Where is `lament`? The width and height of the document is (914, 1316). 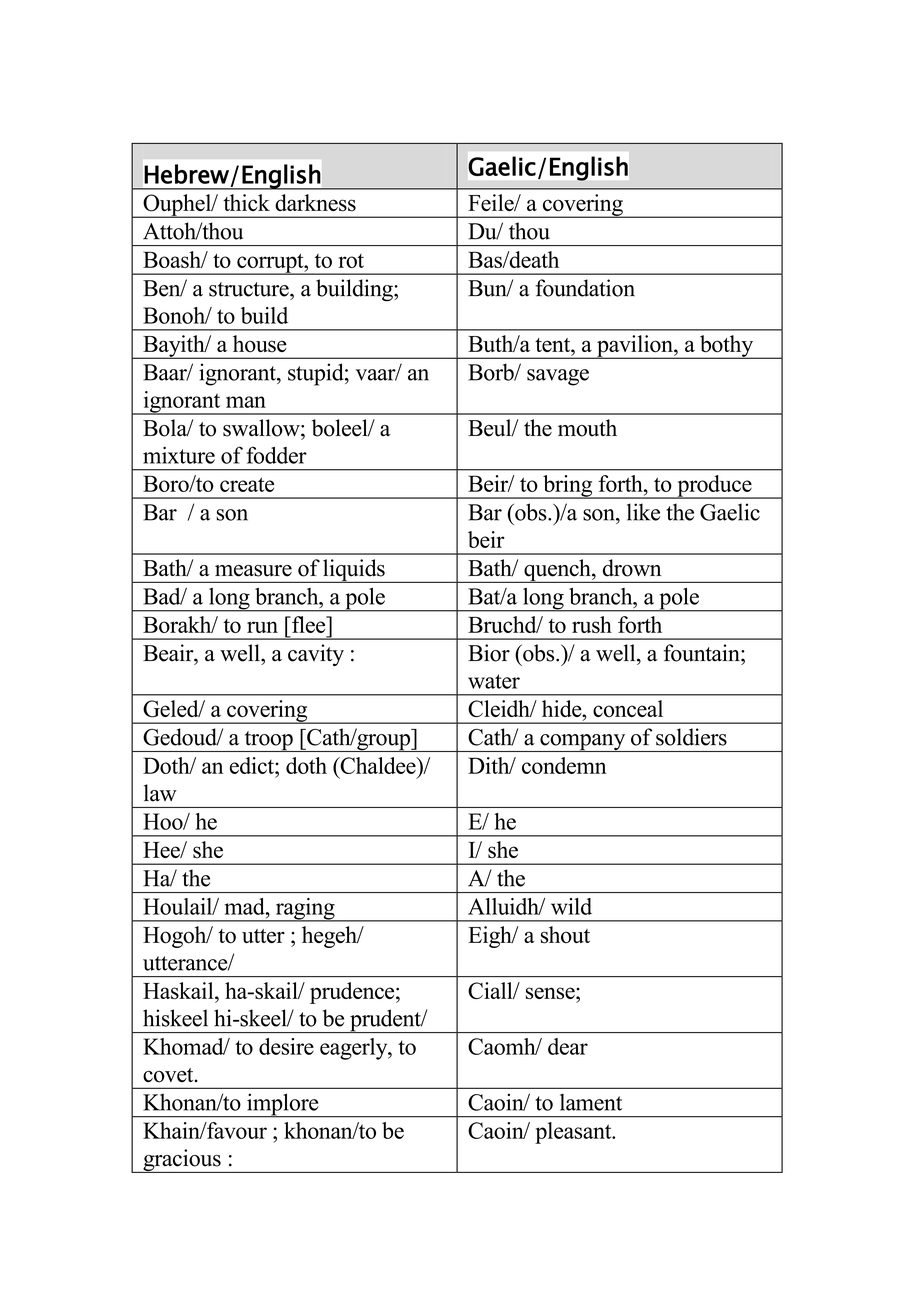
lament is located at coordinates (591, 1102).
